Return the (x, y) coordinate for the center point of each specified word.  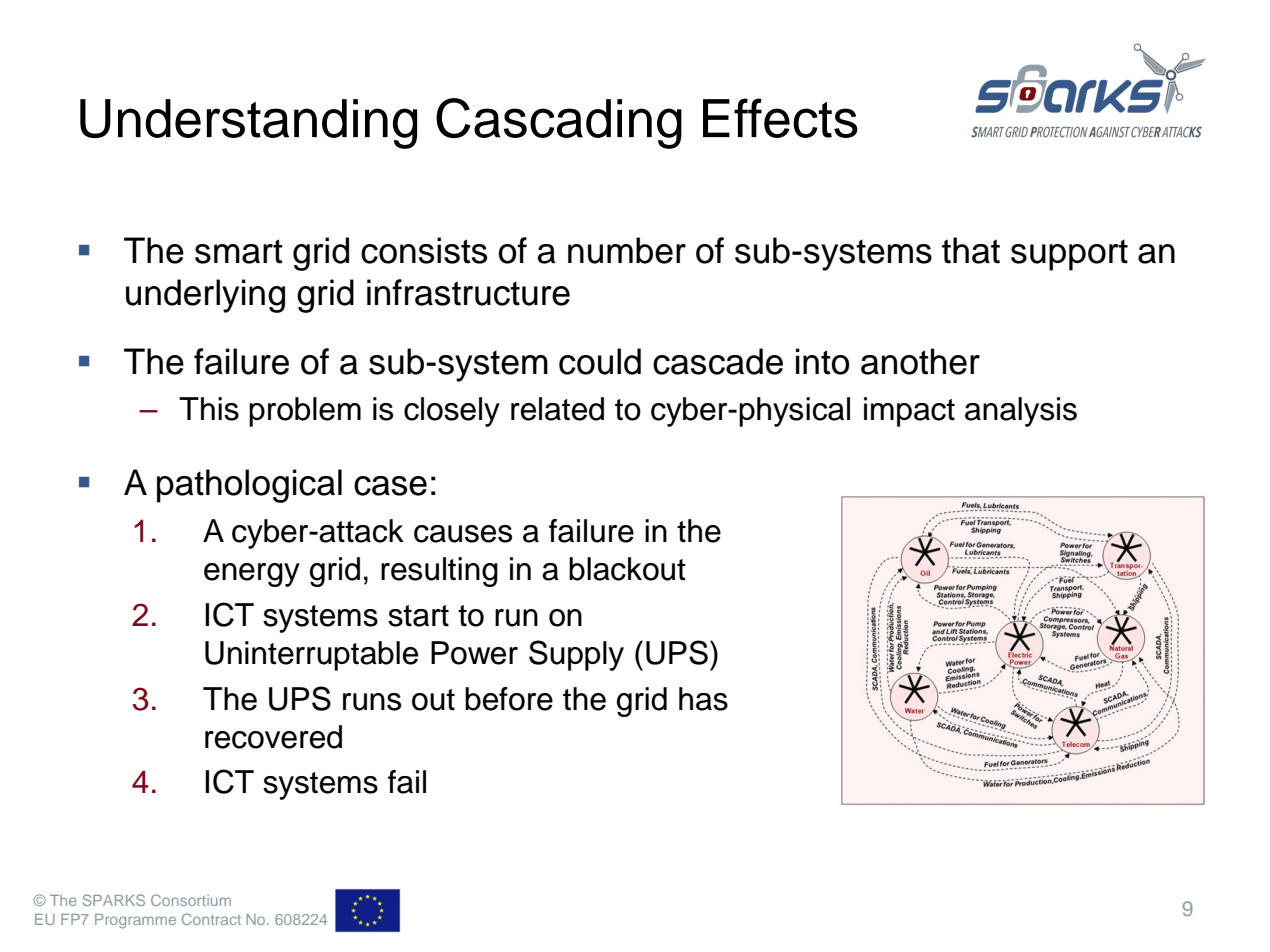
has (703, 699)
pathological (249, 486)
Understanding (248, 124)
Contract (211, 919)
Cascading (559, 123)
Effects (780, 118)
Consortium (191, 900)
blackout (627, 569)
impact (909, 412)
